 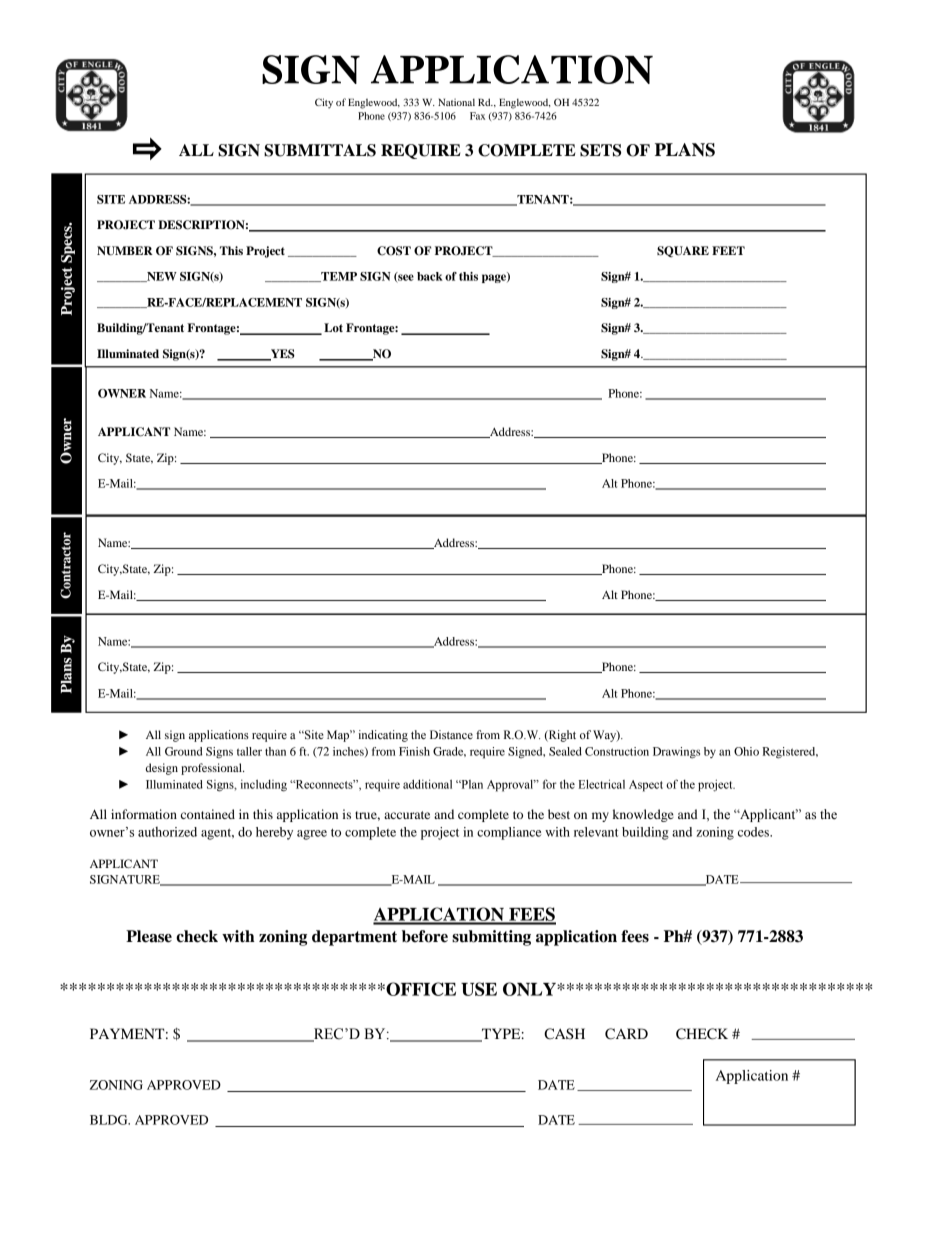 What do you see at coordinates (600, 150) in the image?
I see `SETS` at bounding box center [600, 150].
